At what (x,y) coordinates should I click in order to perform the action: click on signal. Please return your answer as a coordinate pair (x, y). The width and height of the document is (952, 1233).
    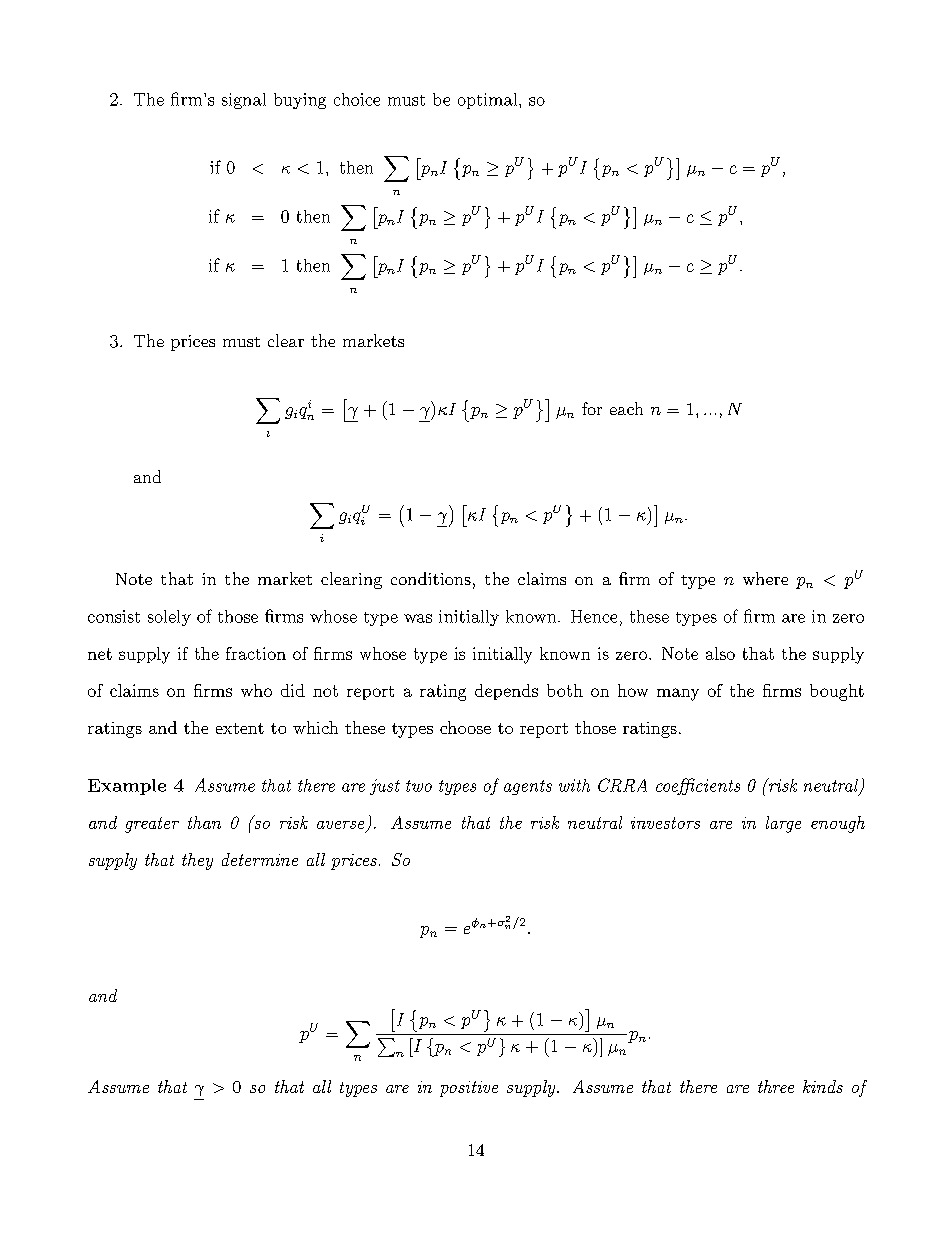
    Looking at the image, I should click on (244, 101).
